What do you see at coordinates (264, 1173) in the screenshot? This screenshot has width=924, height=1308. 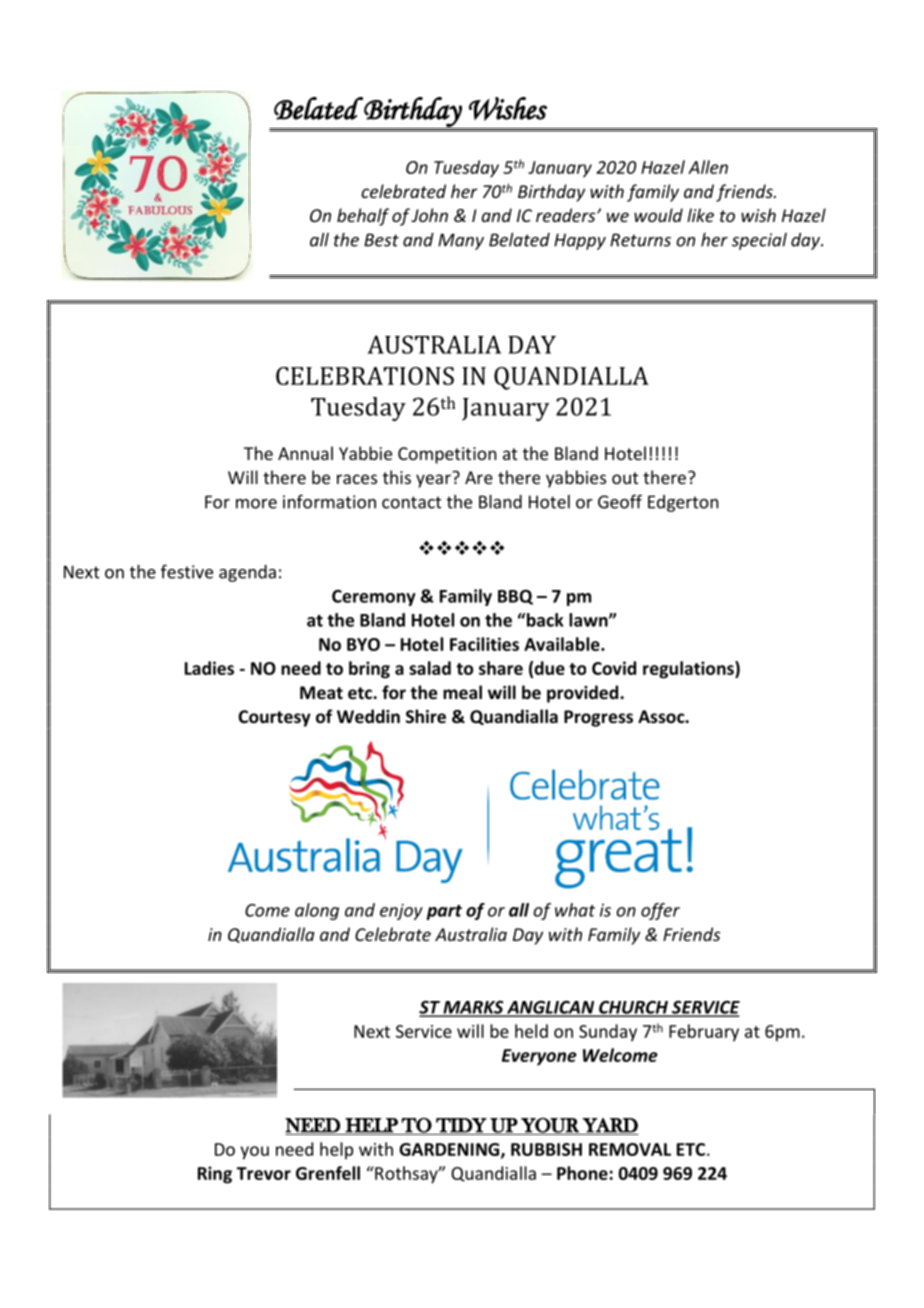 I see `Trevor` at bounding box center [264, 1173].
